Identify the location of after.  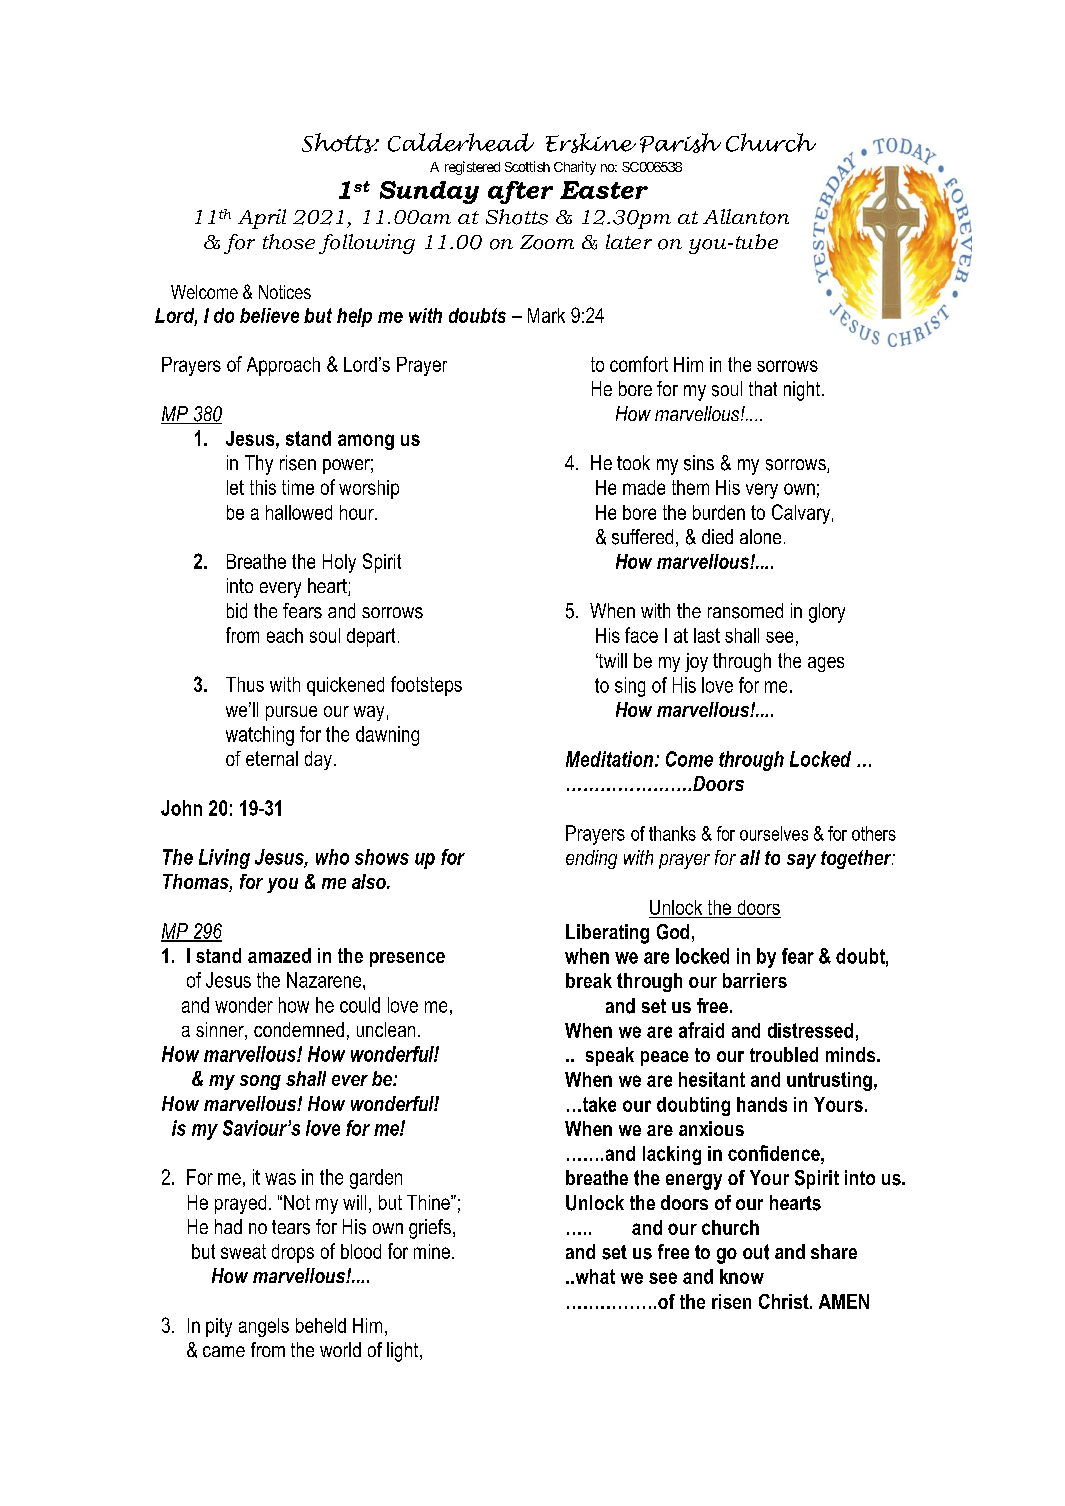
(520, 192).
